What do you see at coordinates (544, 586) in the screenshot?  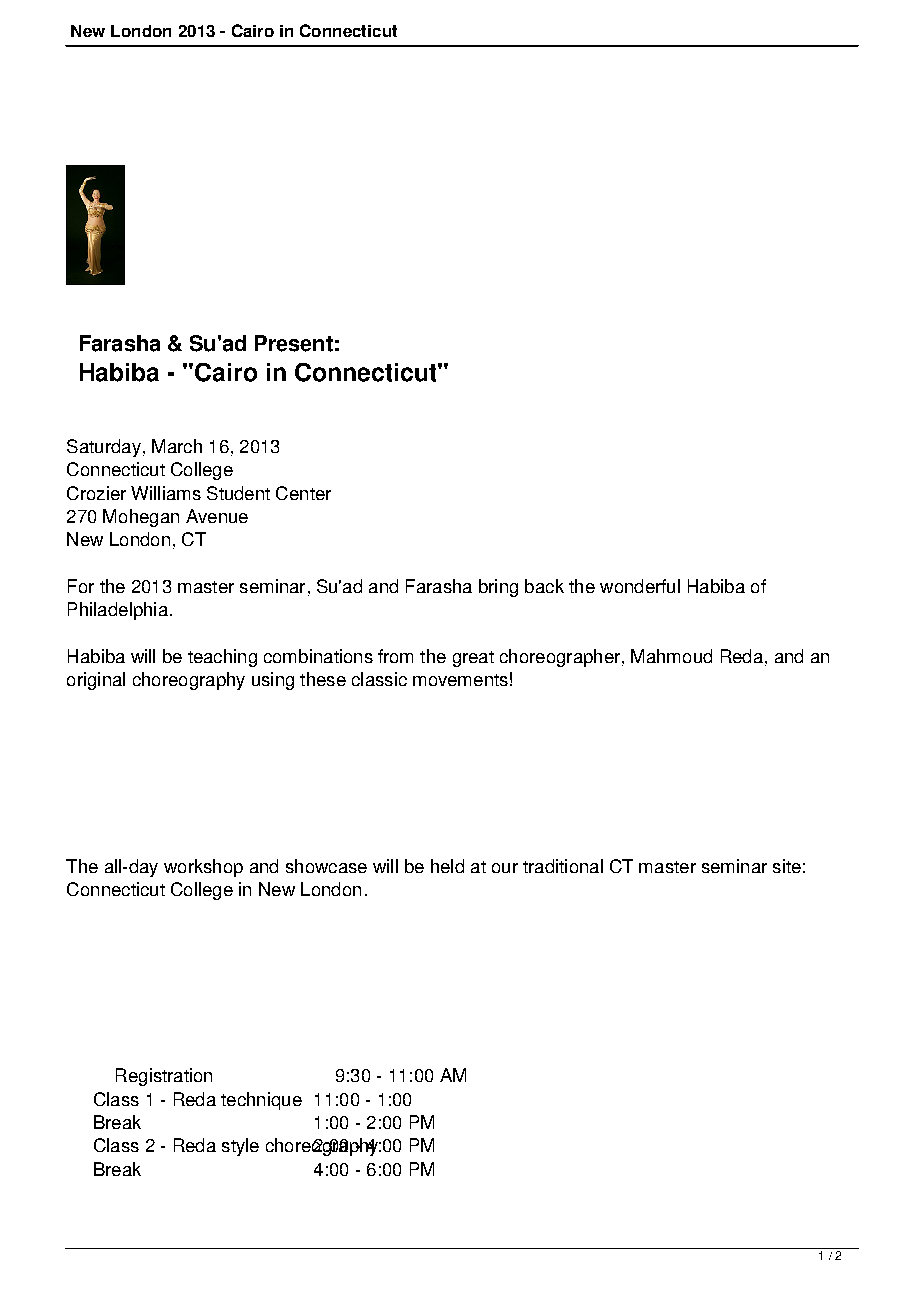 I see `back` at bounding box center [544, 586].
